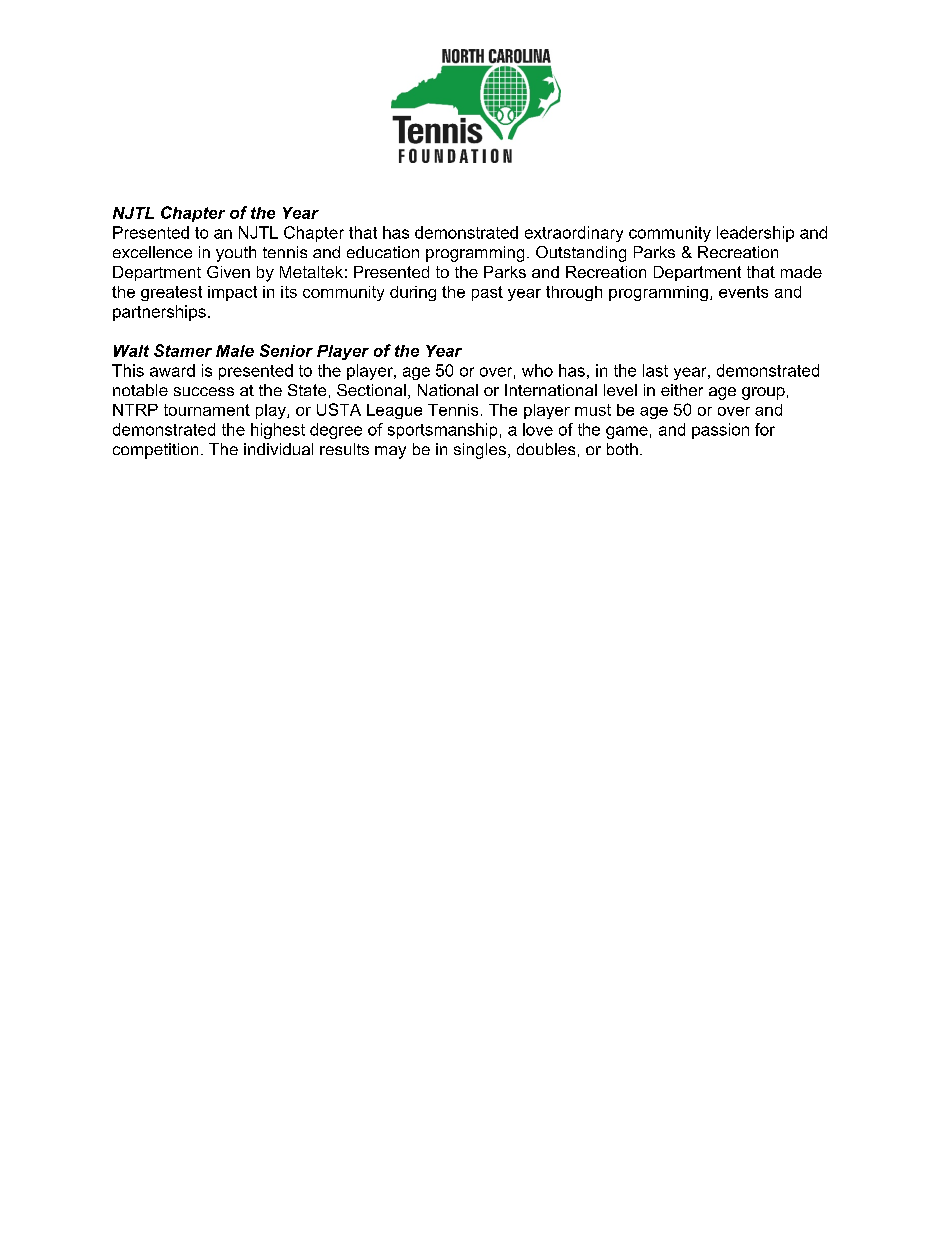 Image resolution: width=952 pixels, height=1233 pixels. I want to click on singles, so click(480, 451).
